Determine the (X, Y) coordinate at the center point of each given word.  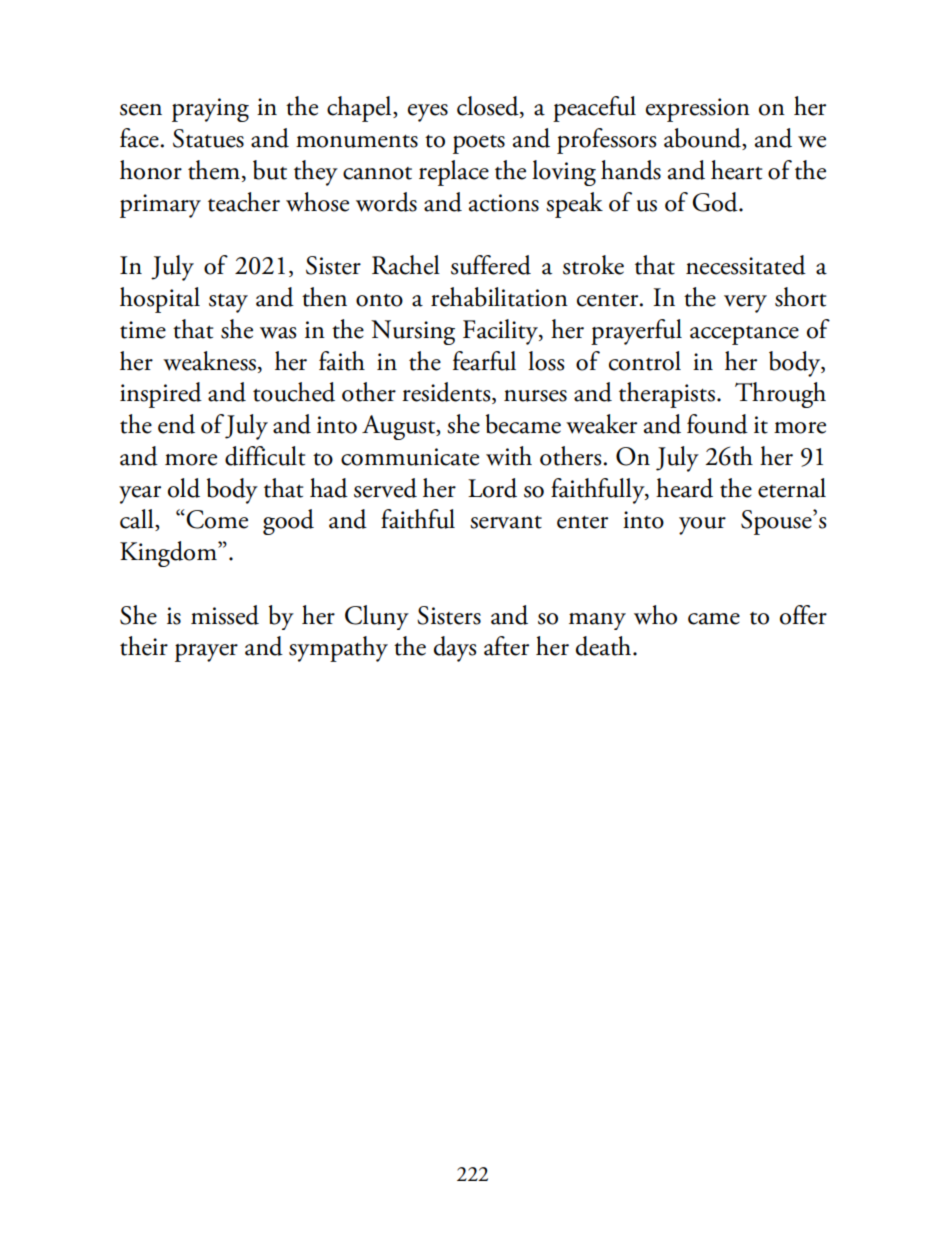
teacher (244, 202)
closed (489, 107)
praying (210, 110)
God (716, 202)
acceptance (744, 335)
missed (225, 615)
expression (698, 110)
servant (506, 522)
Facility (501, 332)
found (717, 424)
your (702, 526)
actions (504, 203)
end (176, 424)
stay (228, 303)
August (400, 427)
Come (217, 519)
